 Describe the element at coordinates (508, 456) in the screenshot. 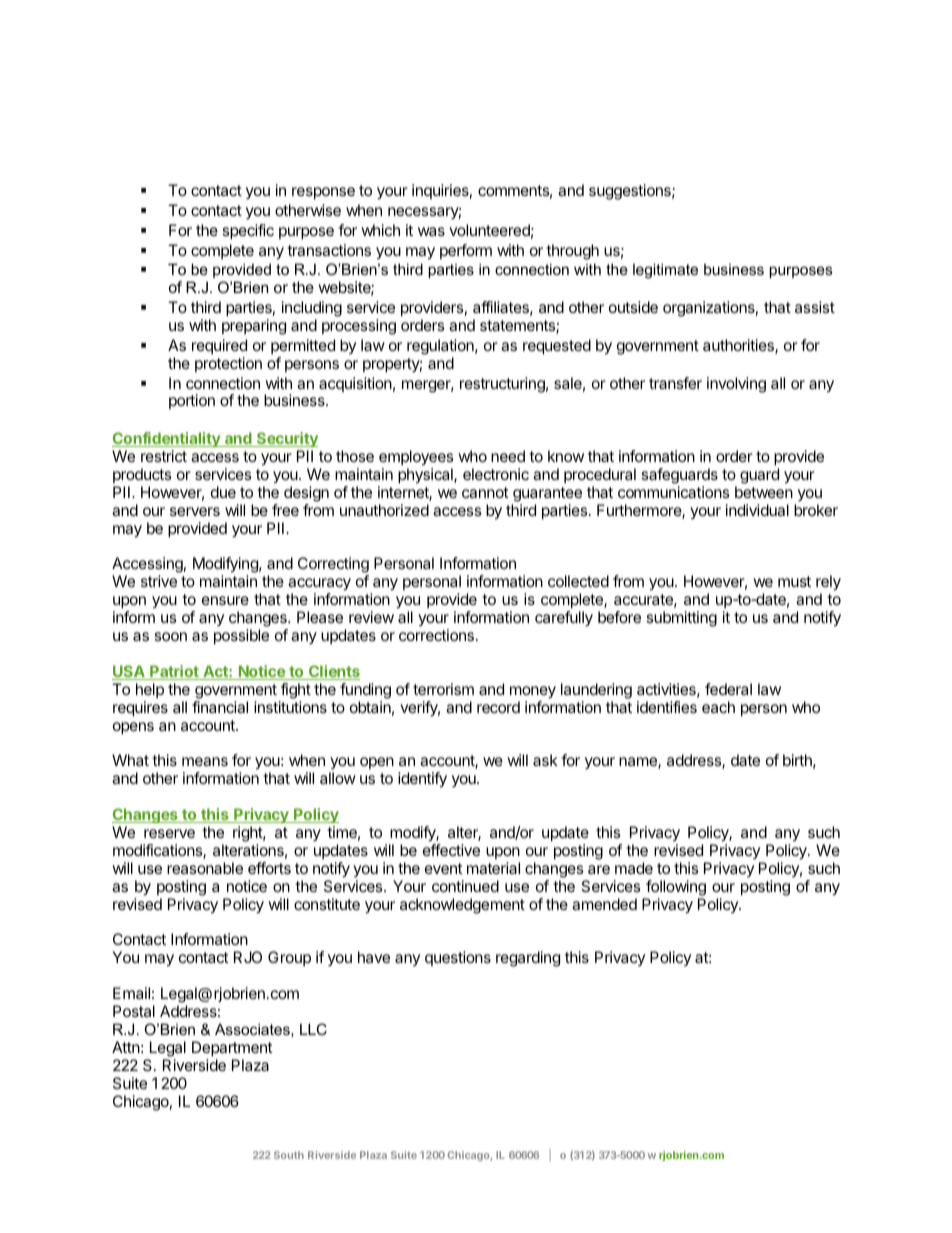

I see `need` at that location.
